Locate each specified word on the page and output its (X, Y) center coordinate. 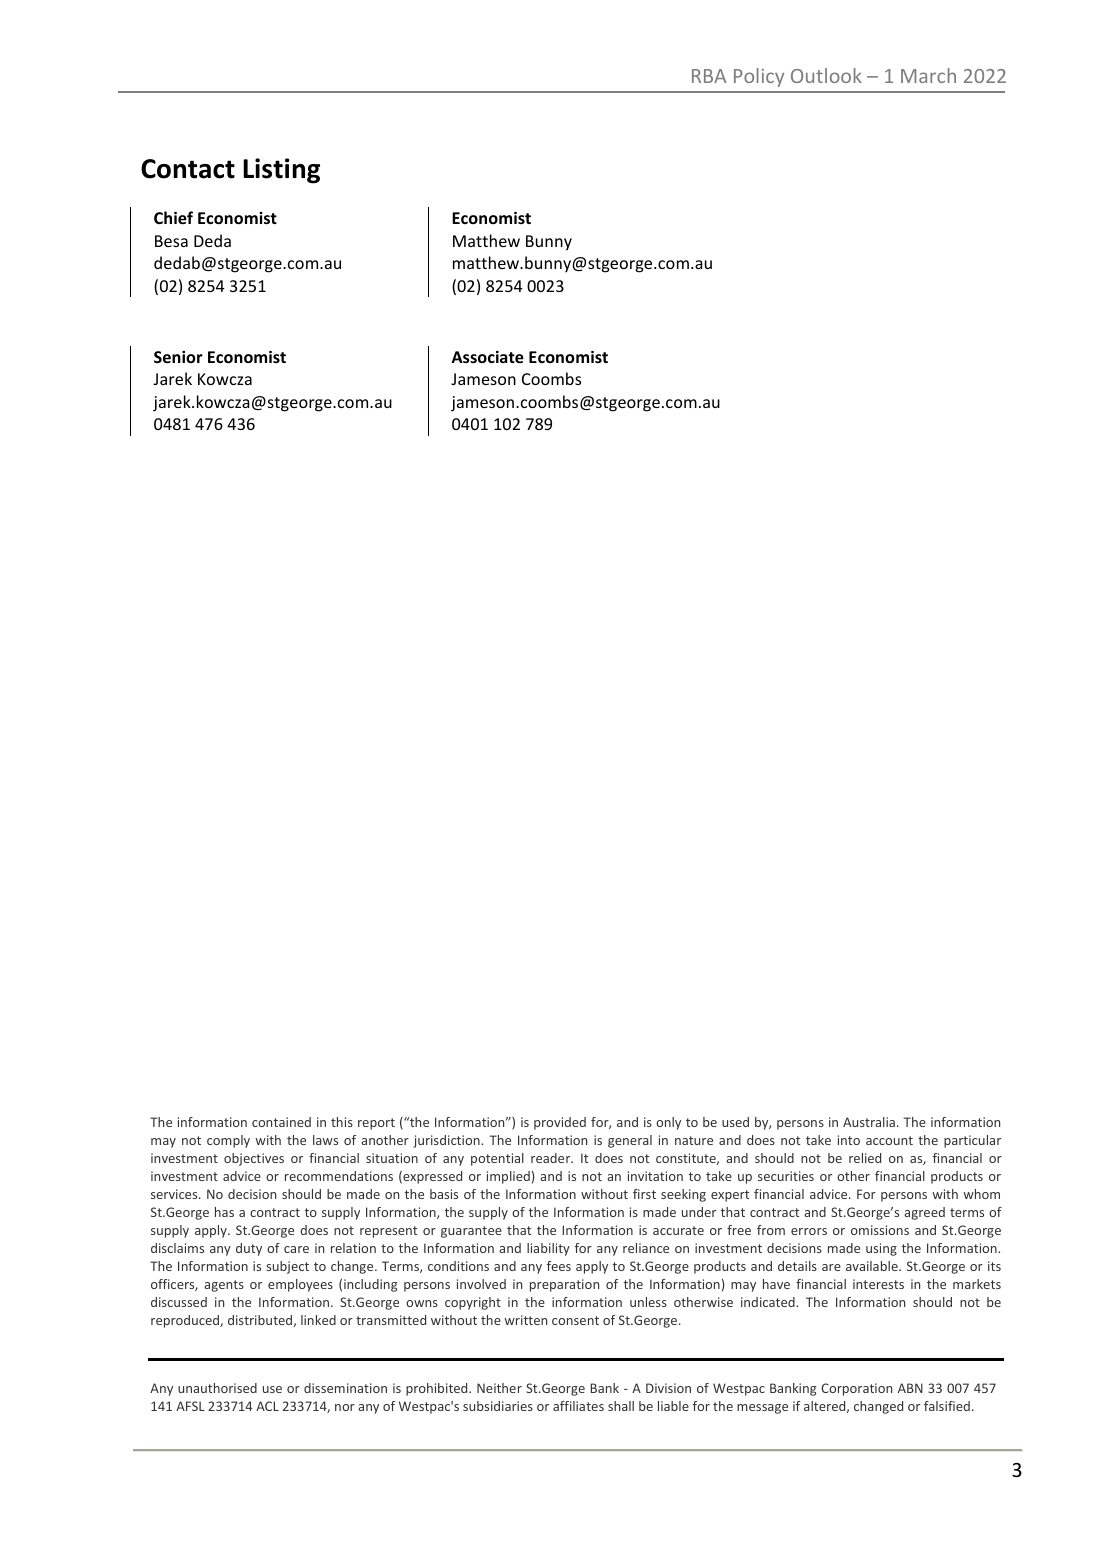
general (630, 1141)
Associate (487, 357)
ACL (267, 1406)
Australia (869, 1122)
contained (281, 1122)
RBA (709, 76)
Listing (281, 171)
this (342, 1122)
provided (560, 1123)
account (889, 1140)
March (928, 75)
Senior (178, 357)
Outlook (826, 75)
